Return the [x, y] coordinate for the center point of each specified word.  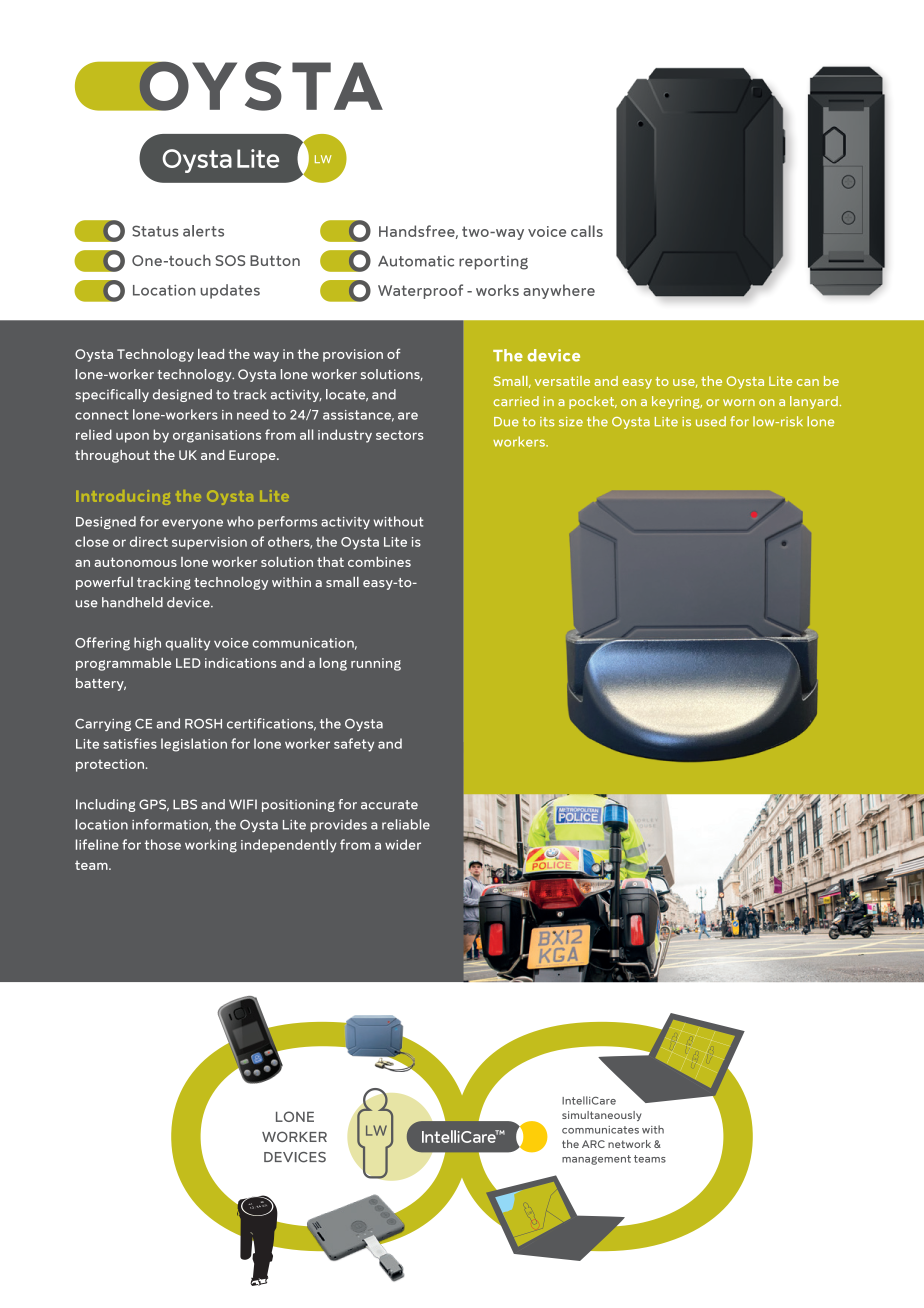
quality [187, 644]
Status [155, 231]
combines [379, 562]
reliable [406, 824]
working [211, 846]
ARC [593, 1144]
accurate [389, 805]
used [711, 421]
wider [403, 844]
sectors [399, 435]
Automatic [416, 261]
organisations [217, 436]
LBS [185, 804]
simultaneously [602, 1116]
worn [739, 402]
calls [587, 231]
